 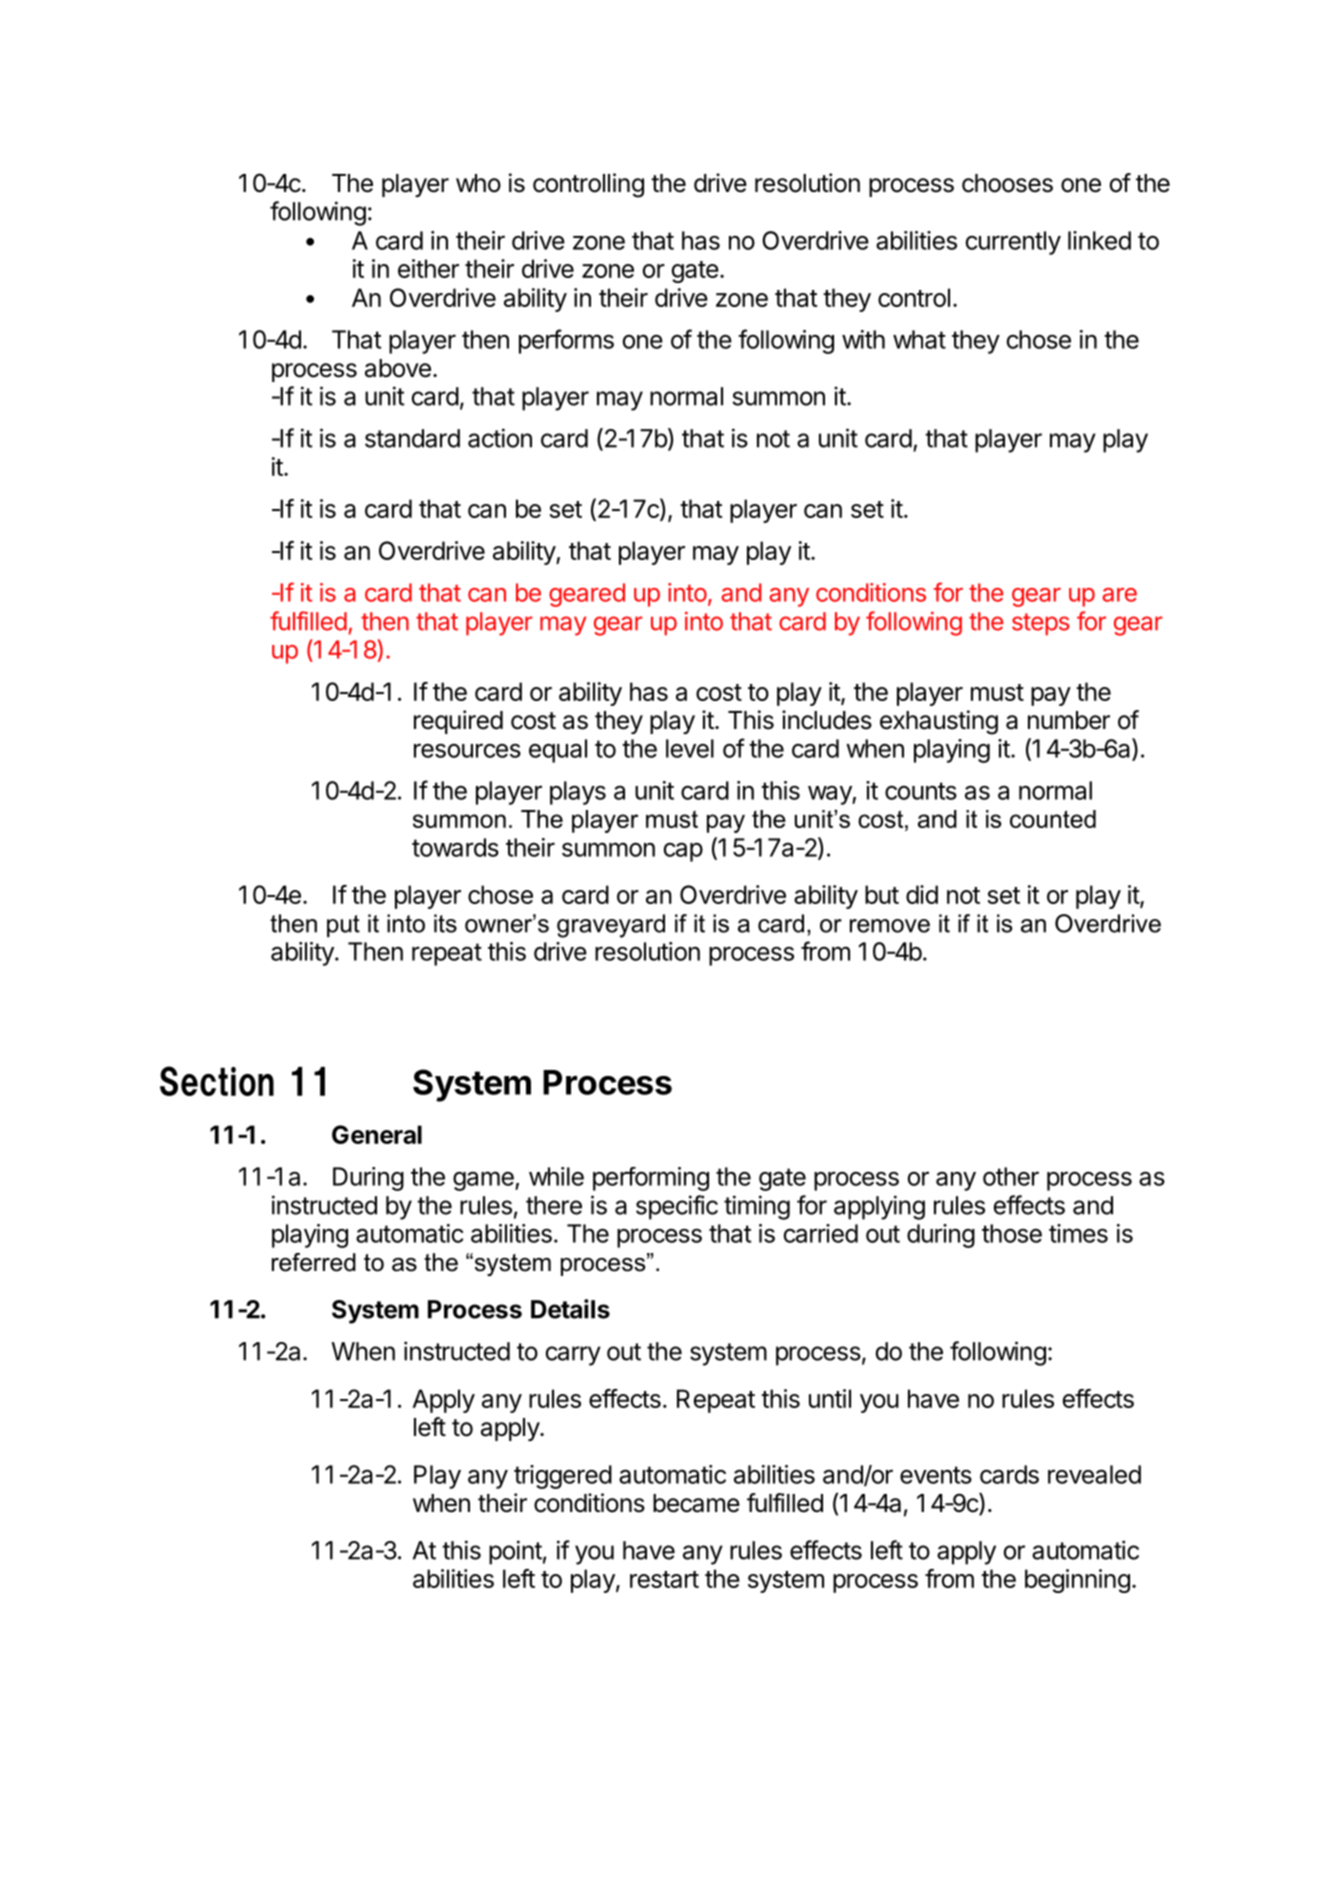 What do you see at coordinates (664, 1579) in the screenshot?
I see `restart` at bounding box center [664, 1579].
